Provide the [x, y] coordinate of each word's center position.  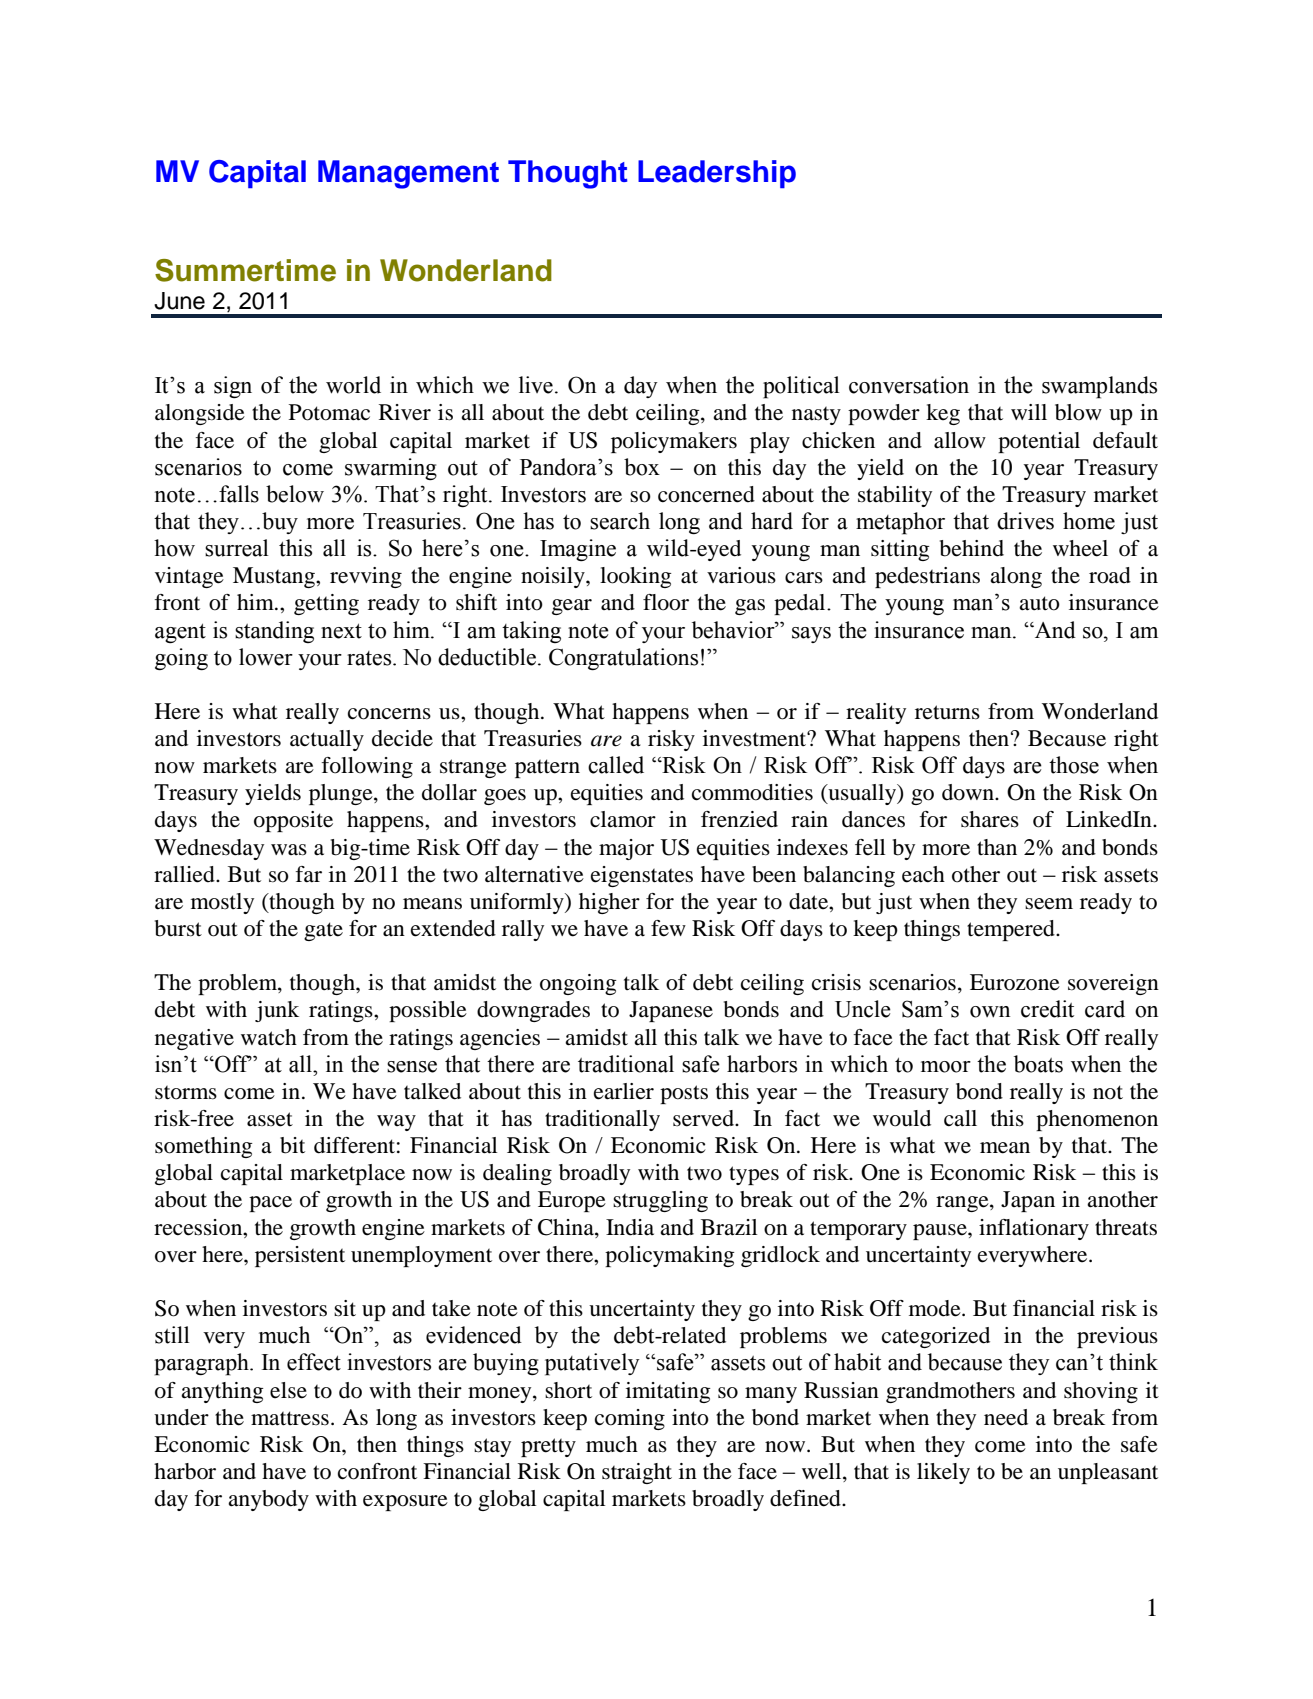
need [1006, 1417]
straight [637, 1473]
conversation [909, 385]
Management [408, 174]
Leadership [717, 174]
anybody [268, 1500]
